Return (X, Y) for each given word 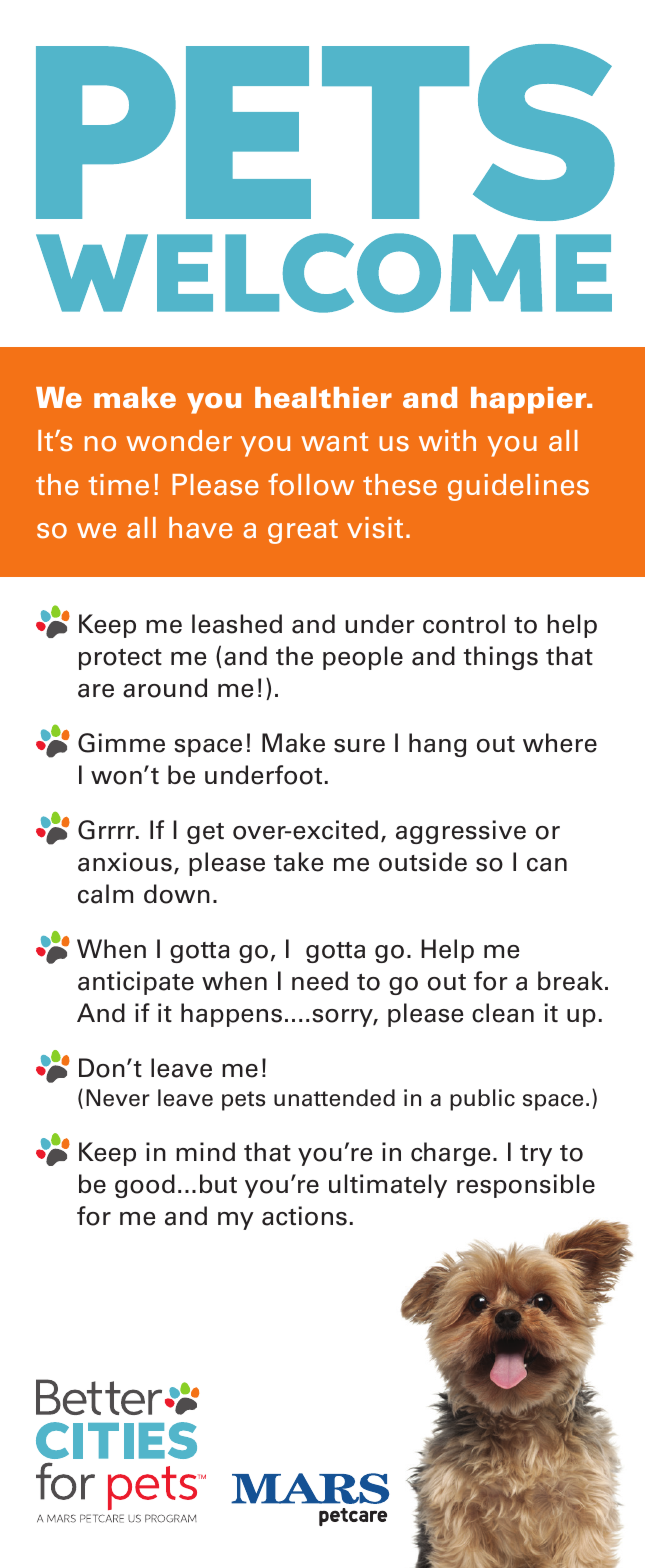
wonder (179, 441)
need (320, 981)
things (501, 658)
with (447, 440)
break (572, 981)
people (363, 658)
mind (205, 1151)
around (165, 688)
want (334, 442)
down (177, 894)
